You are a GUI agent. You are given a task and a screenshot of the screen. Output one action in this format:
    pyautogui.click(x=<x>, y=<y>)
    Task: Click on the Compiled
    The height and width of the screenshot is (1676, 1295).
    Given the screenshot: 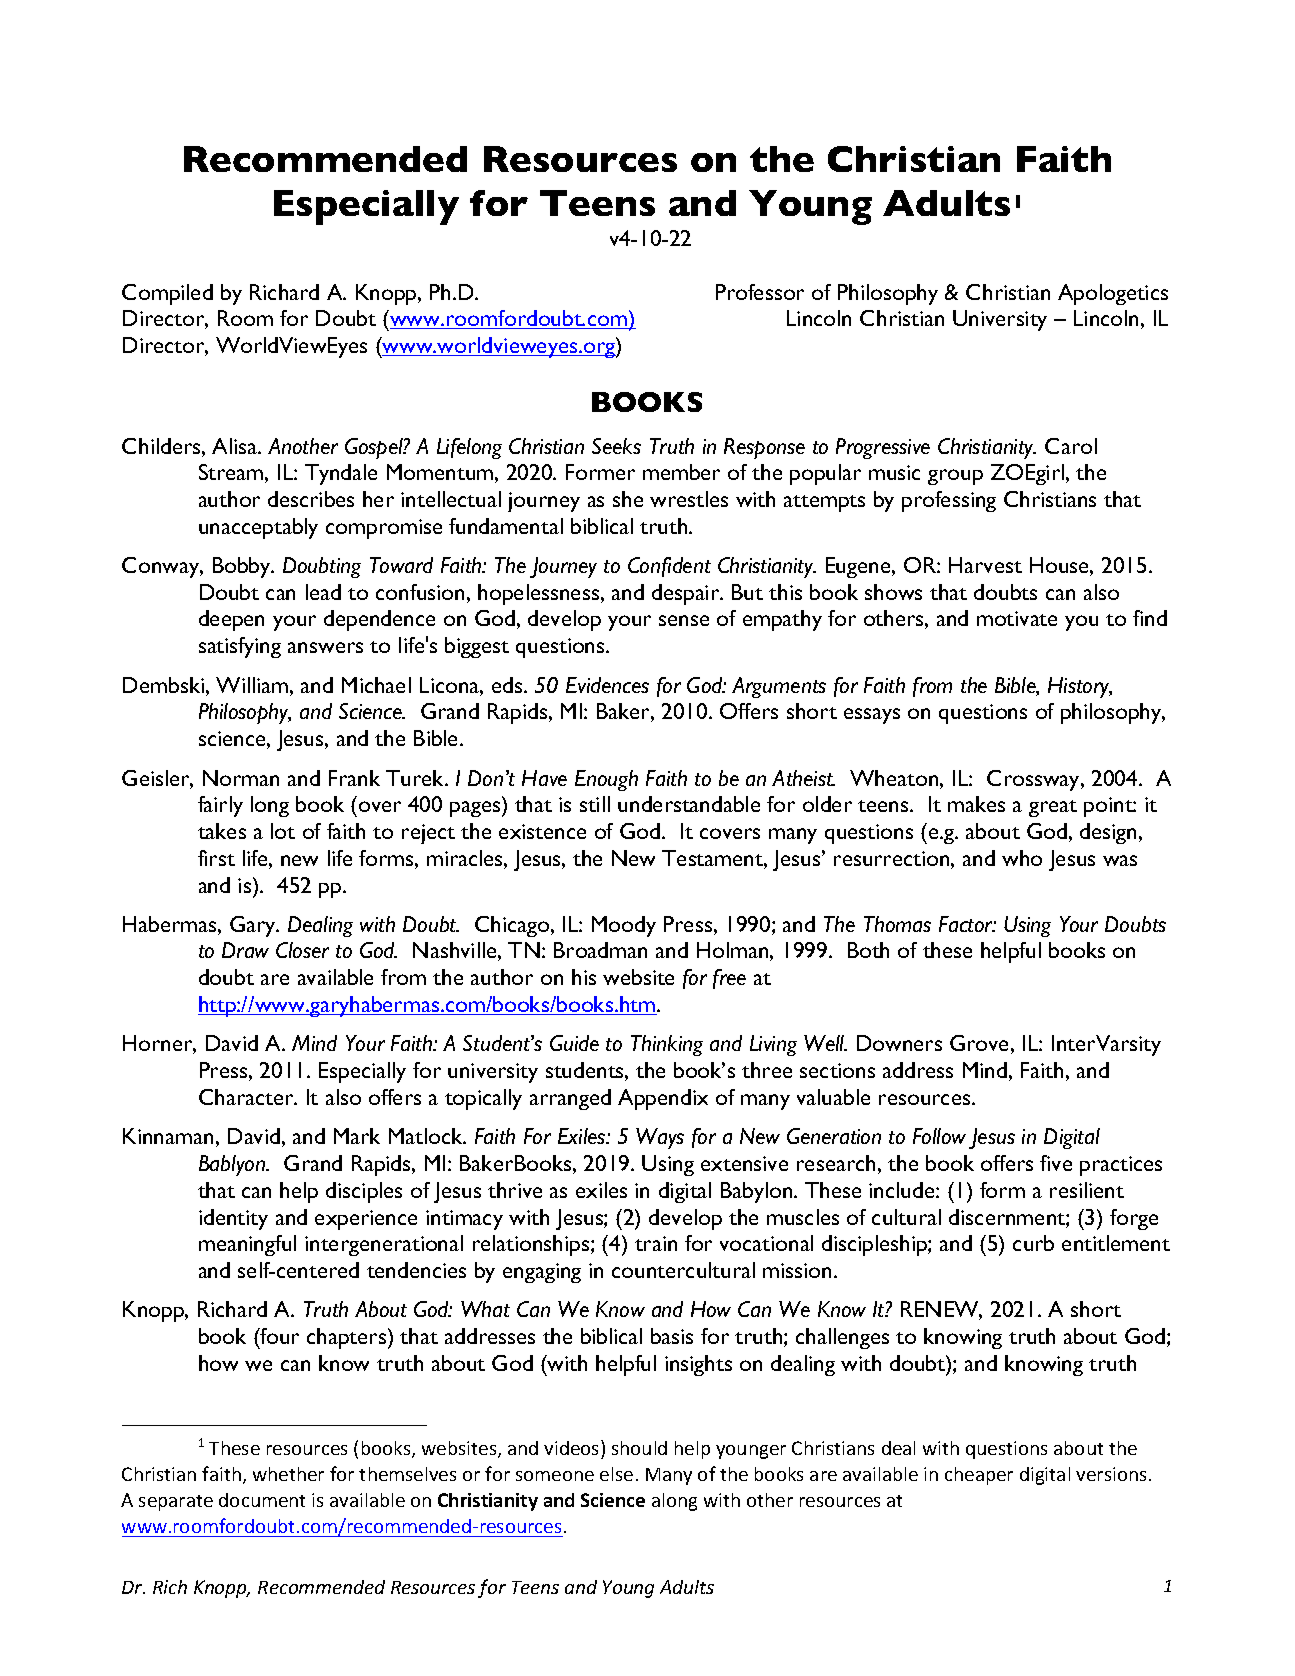 What is the action you would take?
    pyautogui.click(x=167, y=294)
